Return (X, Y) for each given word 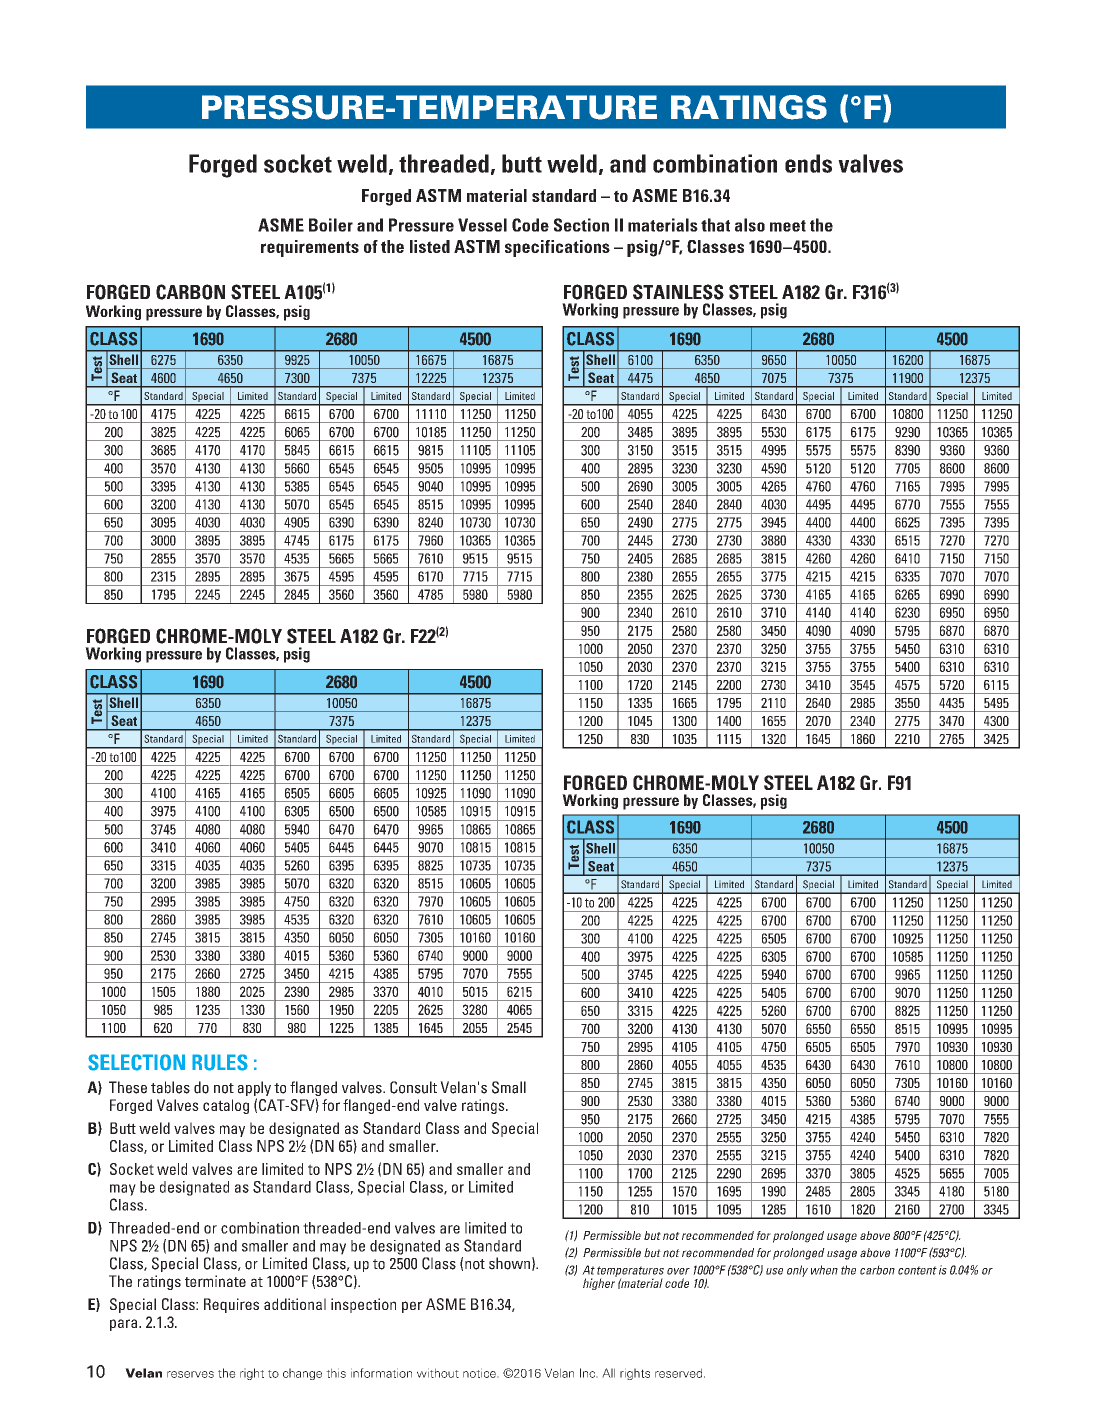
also (750, 225)
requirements (310, 248)
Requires (231, 1305)
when (824, 1270)
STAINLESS (678, 292)
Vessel (482, 225)
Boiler (331, 225)
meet (788, 226)
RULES (220, 1062)
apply (254, 1090)
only (797, 1271)
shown (509, 1263)
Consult (413, 1087)
